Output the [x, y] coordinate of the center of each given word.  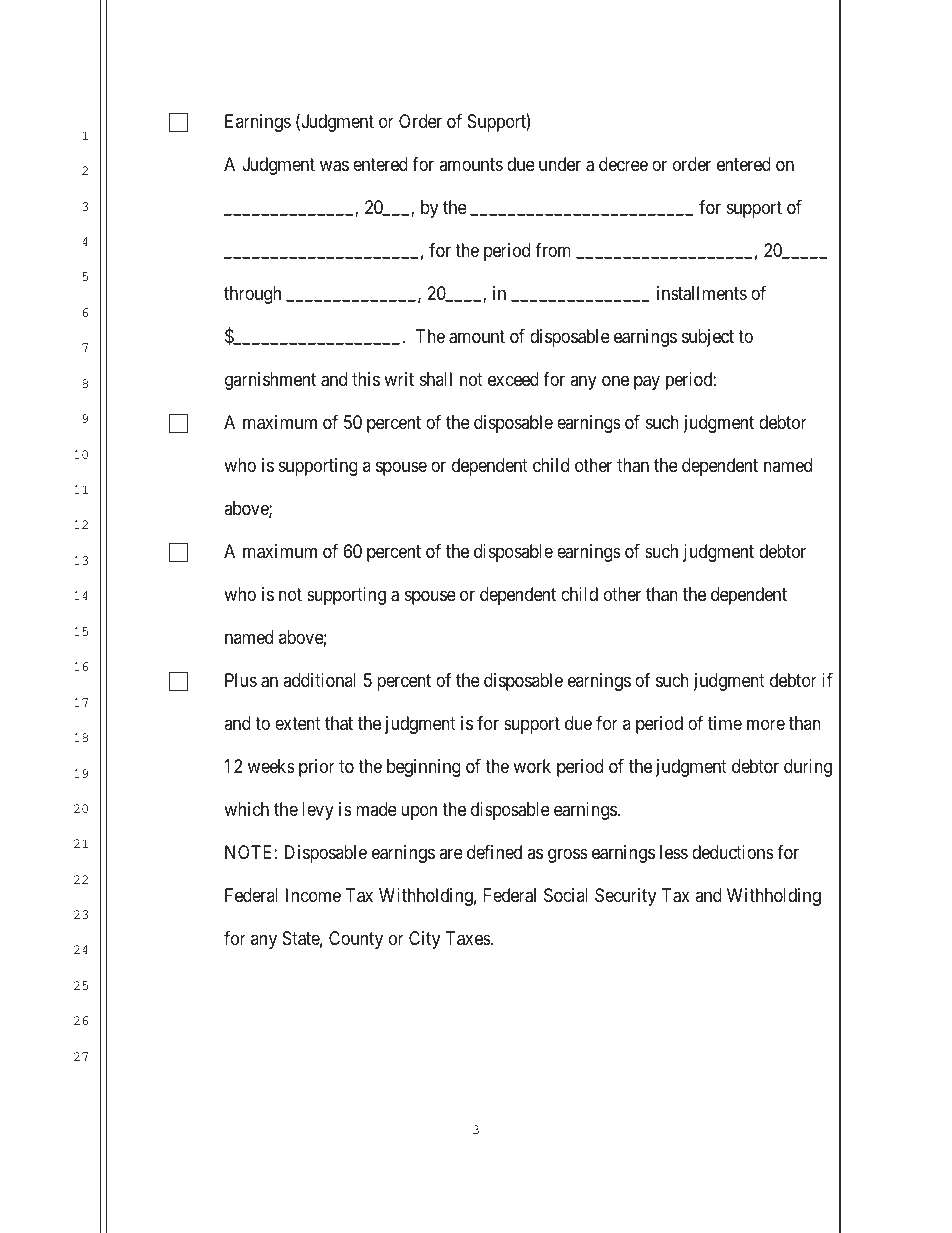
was [334, 166]
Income [313, 895]
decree [623, 164]
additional [319, 680]
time [725, 723]
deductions [733, 852]
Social [566, 895]
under [560, 164]
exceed [513, 379]
